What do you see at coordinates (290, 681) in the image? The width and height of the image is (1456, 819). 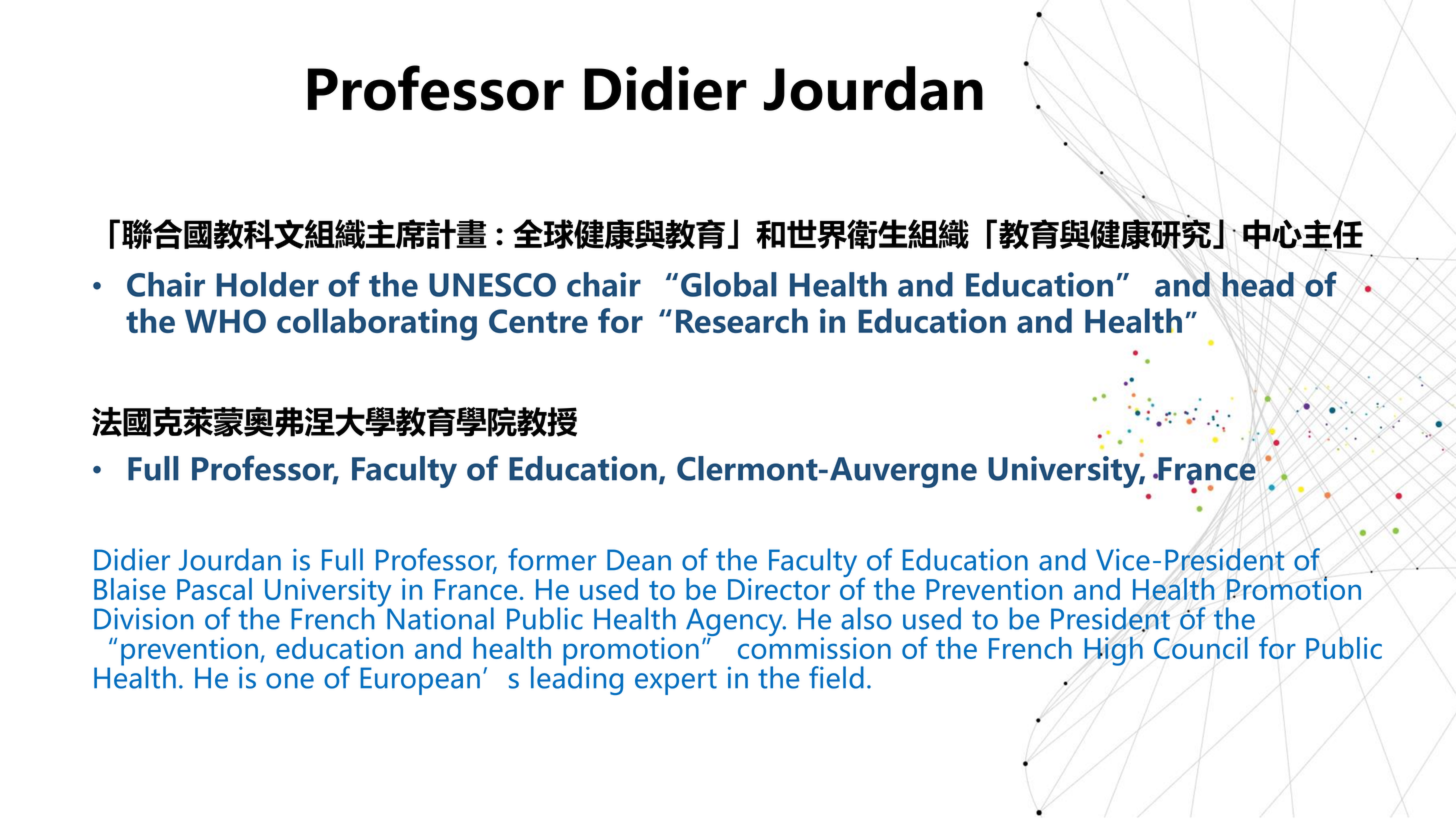 I see `one` at bounding box center [290, 681].
